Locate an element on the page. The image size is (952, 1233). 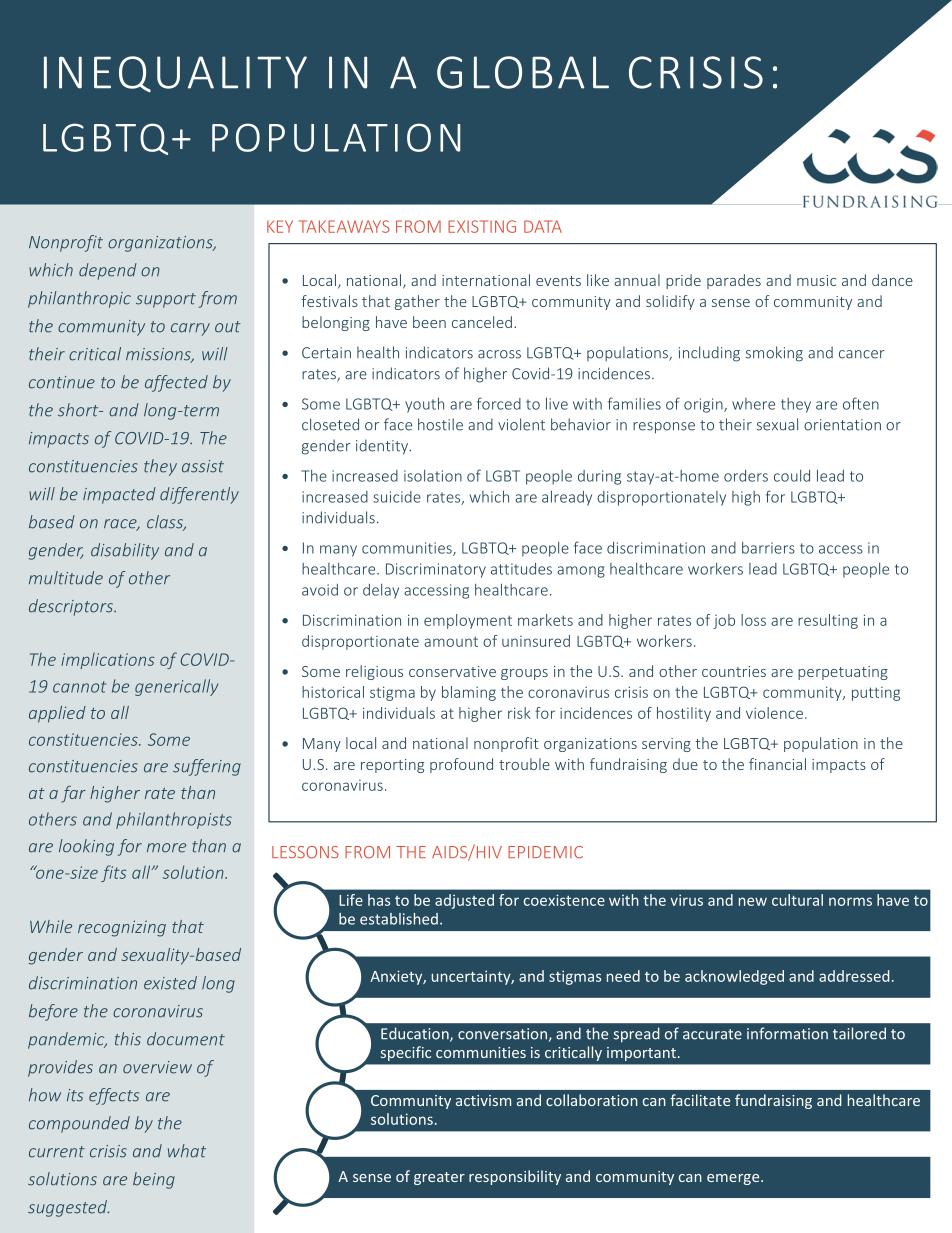
GLOBAL is located at coordinates (523, 72).
